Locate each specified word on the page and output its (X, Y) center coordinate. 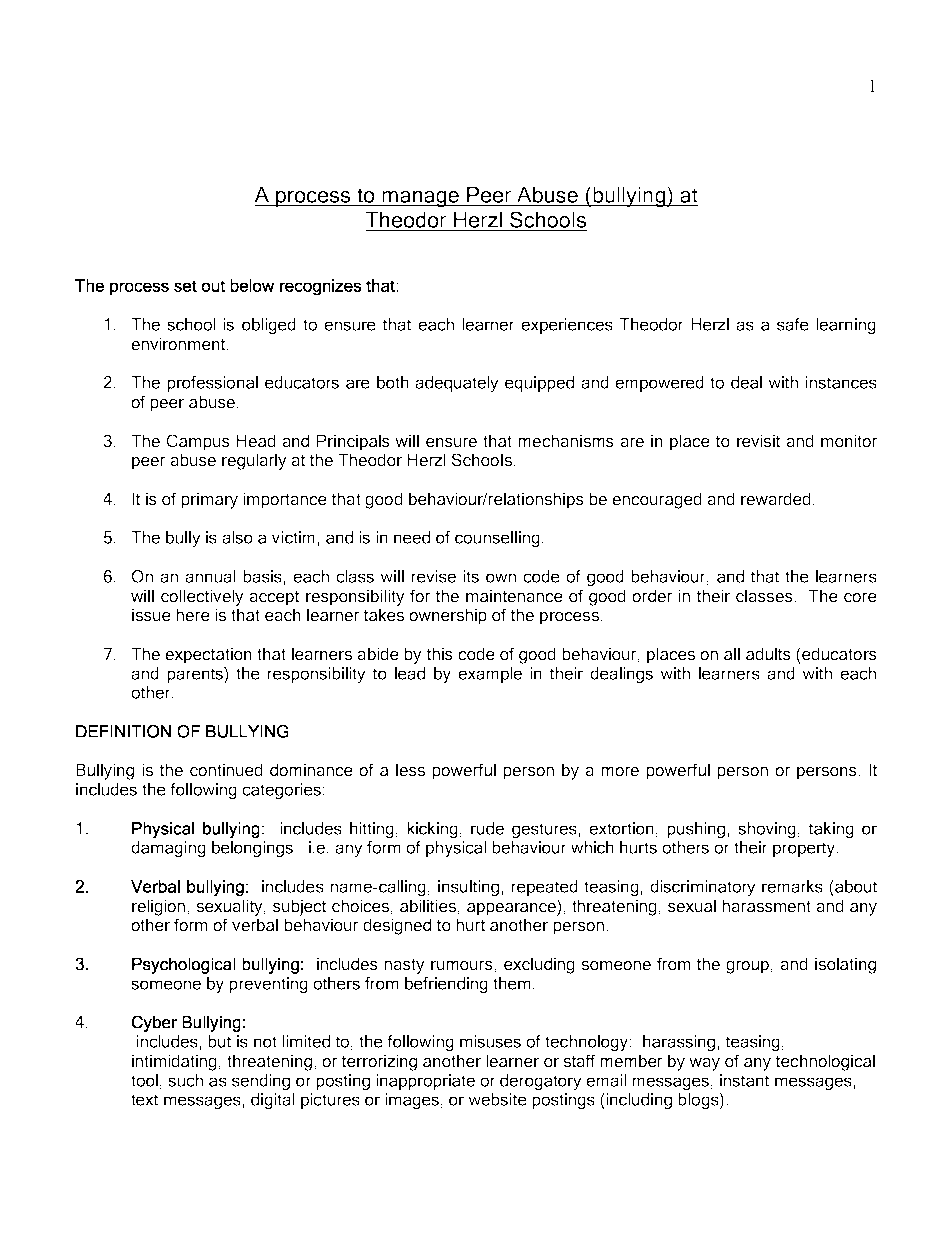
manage (420, 199)
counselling (497, 539)
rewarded (776, 499)
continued (226, 770)
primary (209, 500)
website (497, 1099)
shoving (767, 830)
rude (487, 828)
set (185, 287)
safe (793, 324)
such (185, 1080)
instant (744, 1080)
